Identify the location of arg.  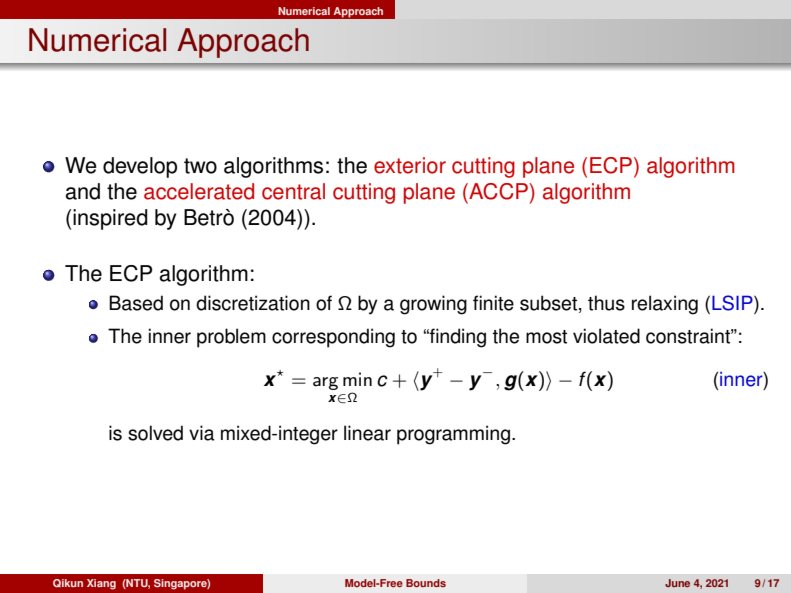
(325, 383).
